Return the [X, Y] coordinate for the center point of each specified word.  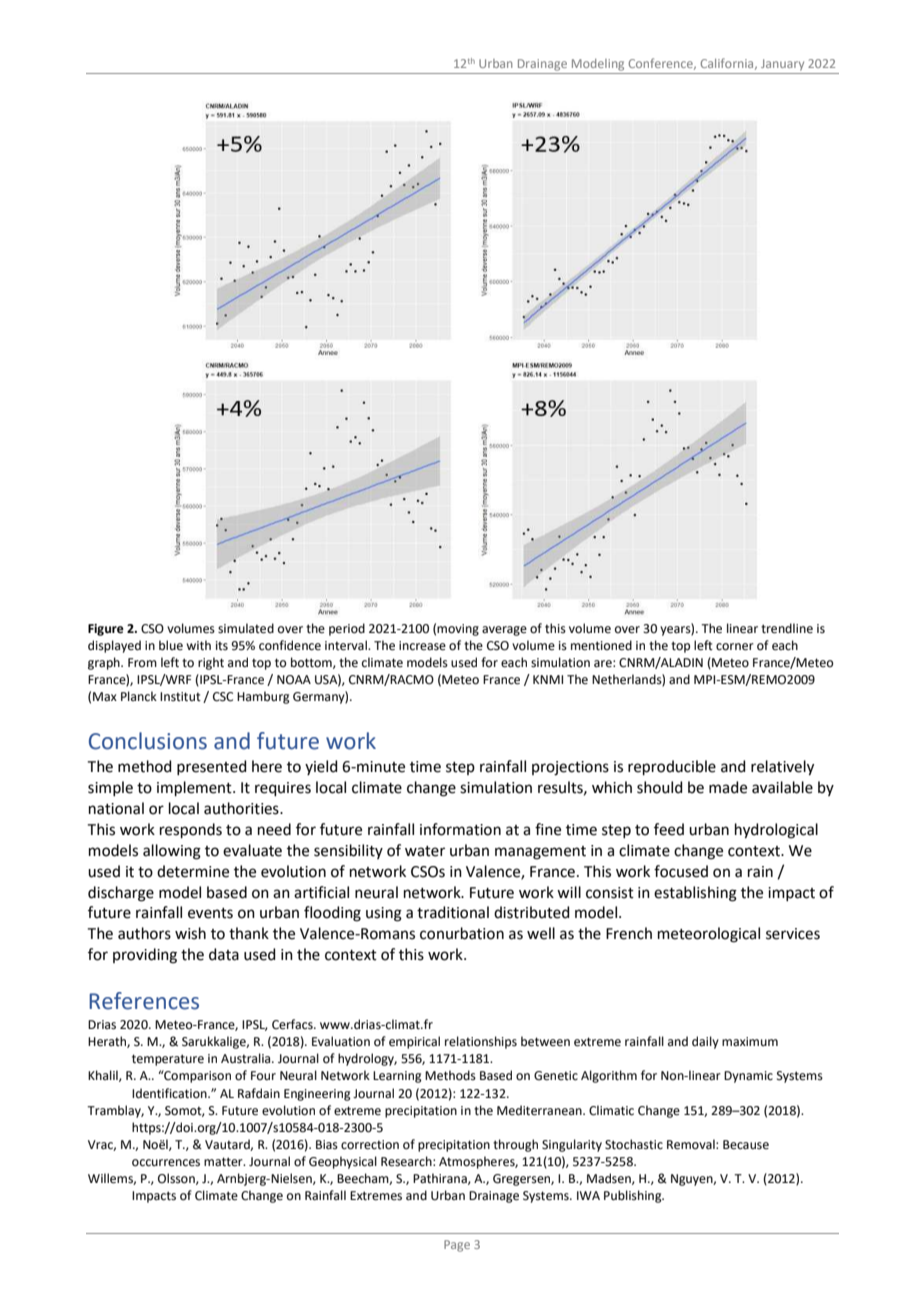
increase [422, 646]
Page [457, 1246]
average [504, 631]
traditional [453, 912]
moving [458, 630]
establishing [695, 894]
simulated [246, 628]
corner [735, 647]
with [198, 645]
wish [190, 933]
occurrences [166, 1163]
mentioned [601, 645]
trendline [787, 628]
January [782, 65]
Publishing [634, 1196]
